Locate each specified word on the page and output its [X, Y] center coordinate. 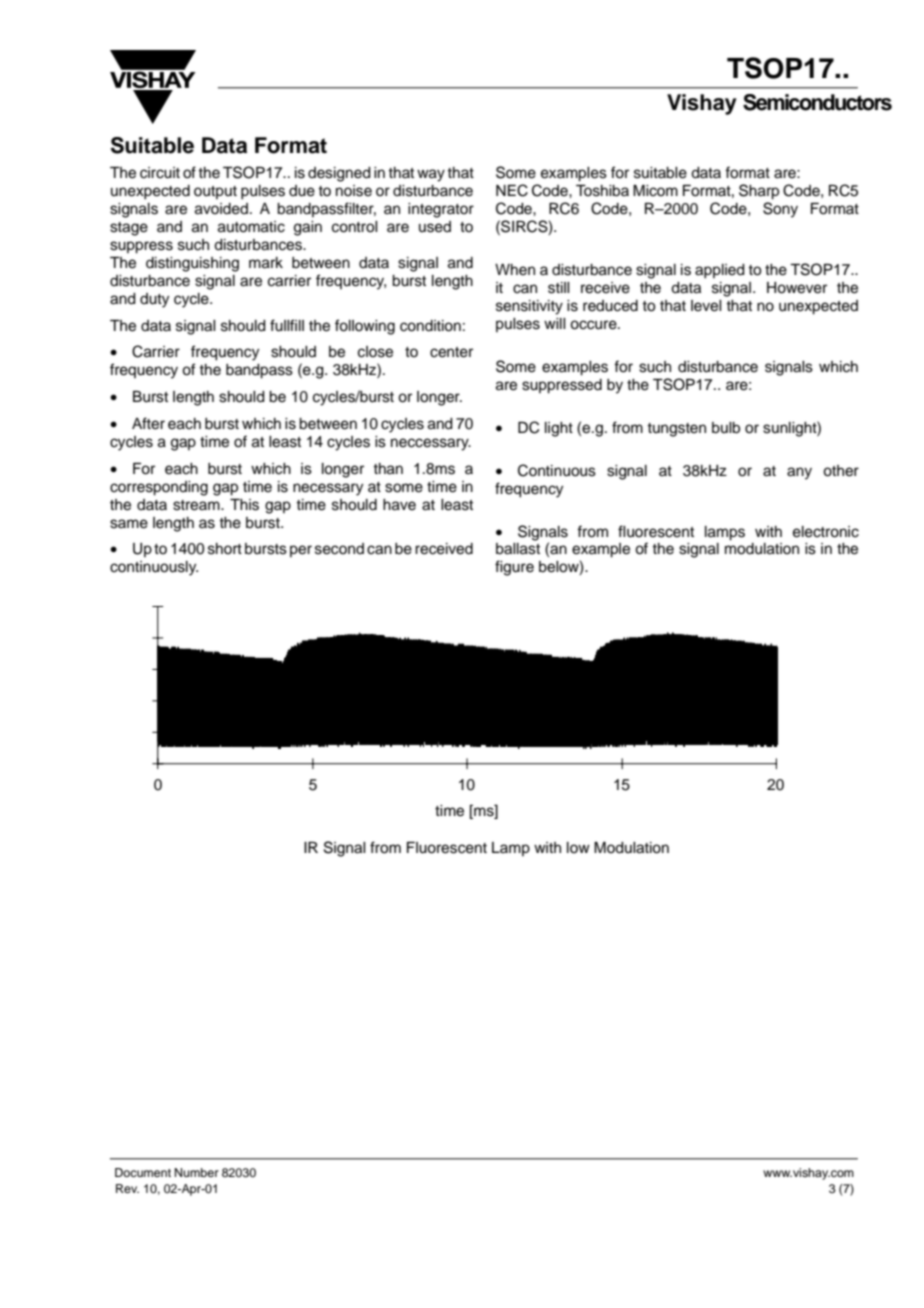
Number [197, 1172]
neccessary [431, 444]
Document [143, 1172]
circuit [160, 173]
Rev [127, 1188]
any [799, 473]
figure [514, 568]
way [431, 175]
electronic [826, 532]
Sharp [759, 192]
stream [197, 505]
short [225, 549]
